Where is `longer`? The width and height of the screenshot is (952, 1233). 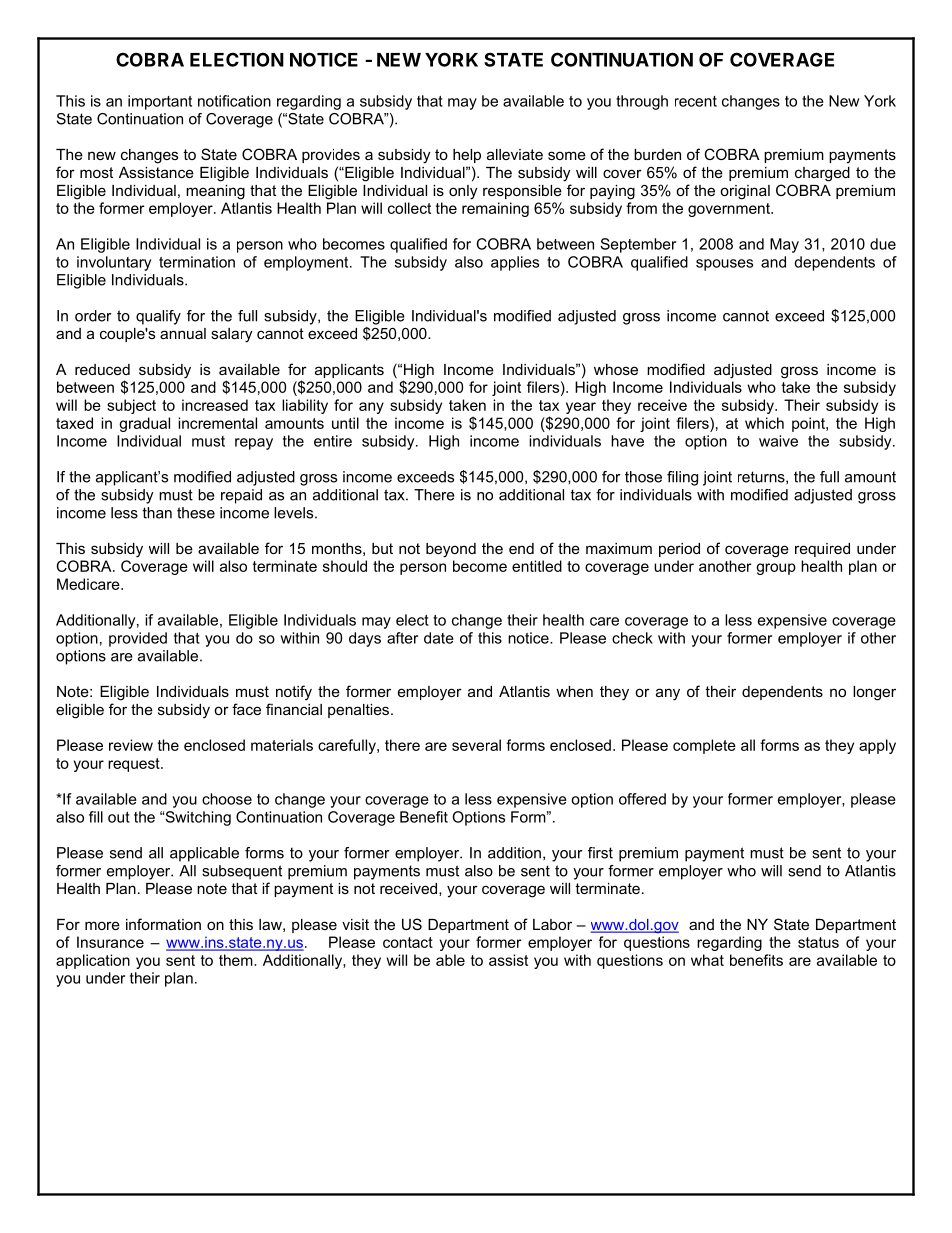 longer is located at coordinates (874, 693).
